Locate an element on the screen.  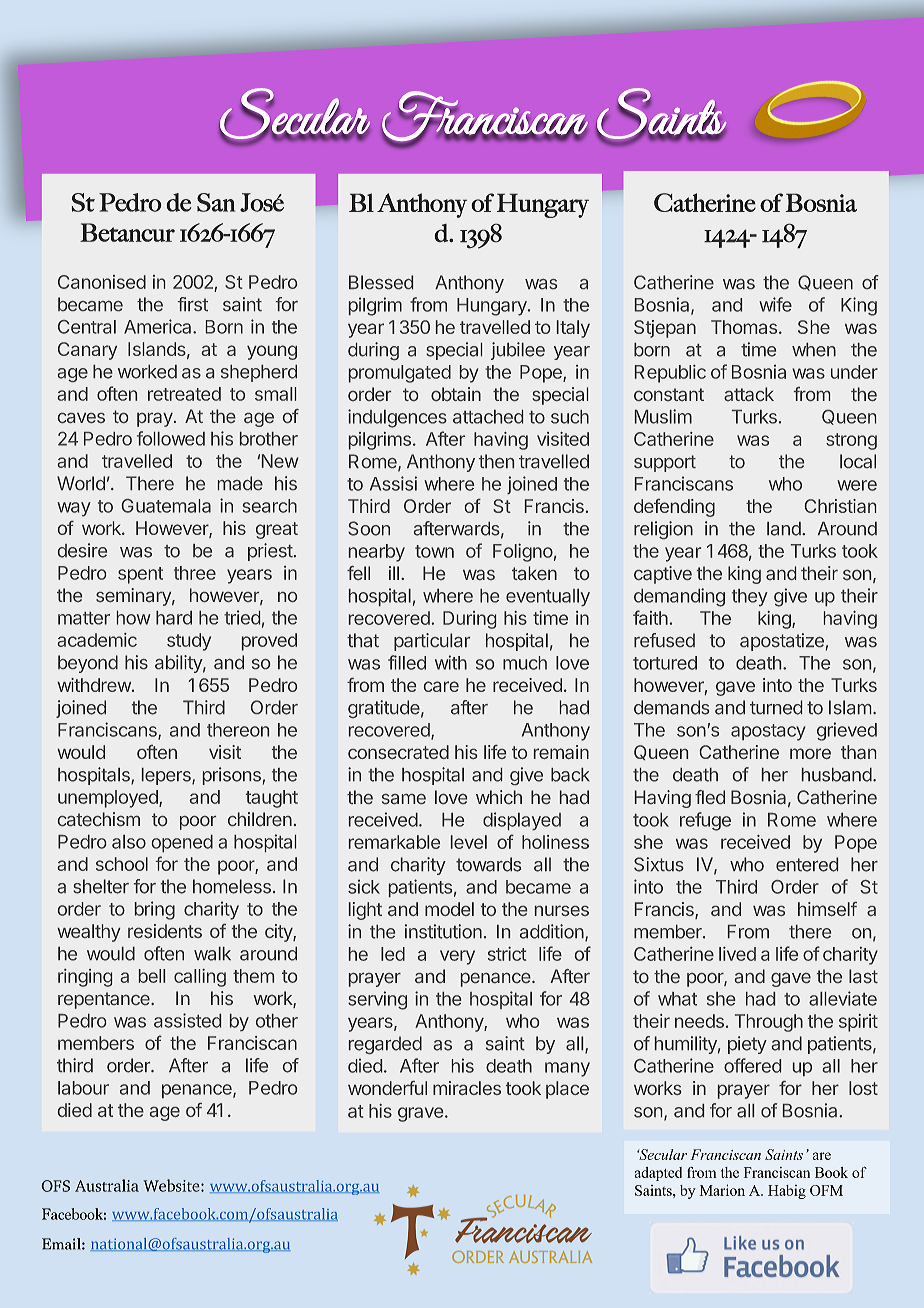
study is located at coordinates (189, 642).
